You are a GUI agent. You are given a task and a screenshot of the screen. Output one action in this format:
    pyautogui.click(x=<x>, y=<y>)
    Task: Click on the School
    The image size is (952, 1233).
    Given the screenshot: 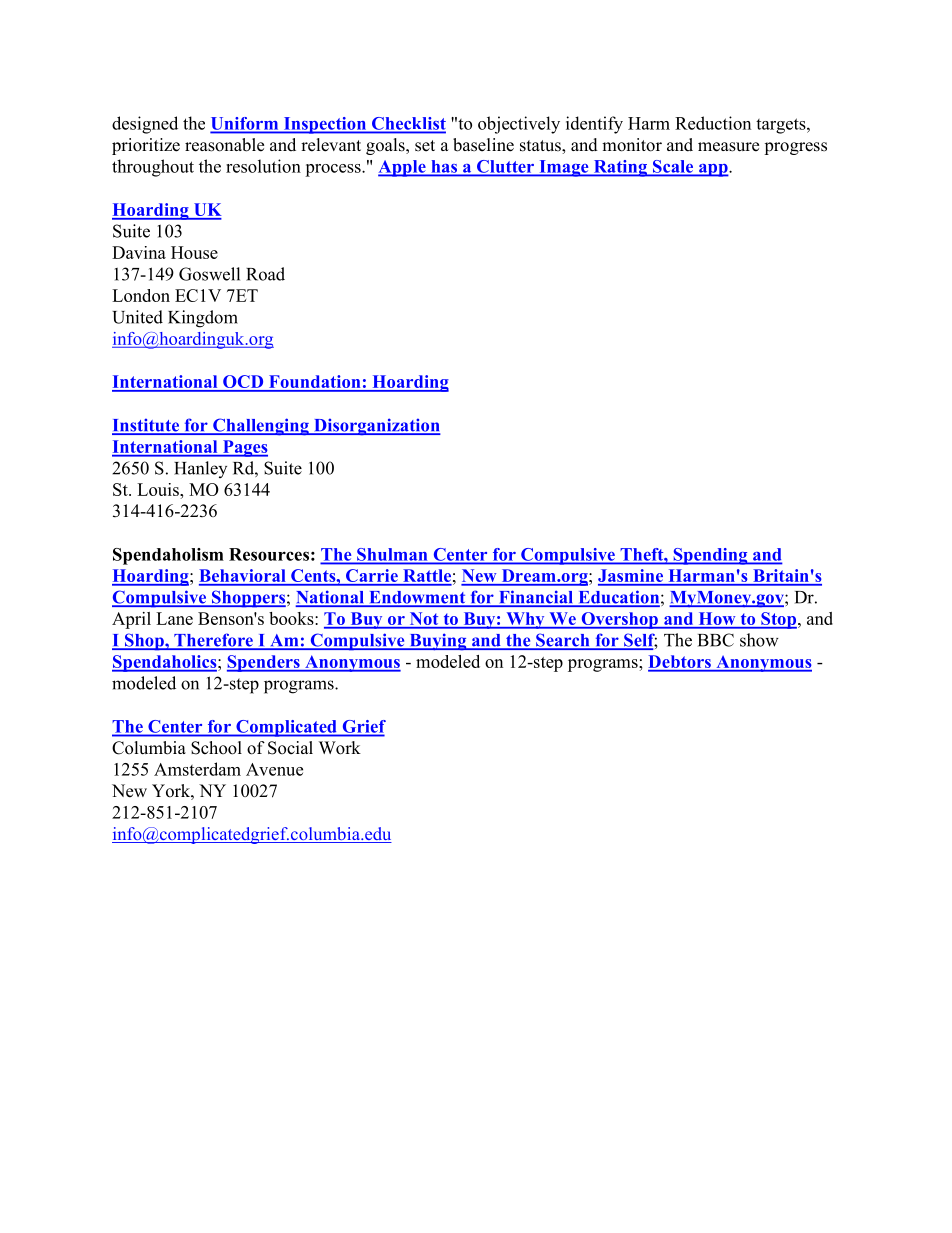 What is the action you would take?
    pyautogui.click(x=216, y=748)
